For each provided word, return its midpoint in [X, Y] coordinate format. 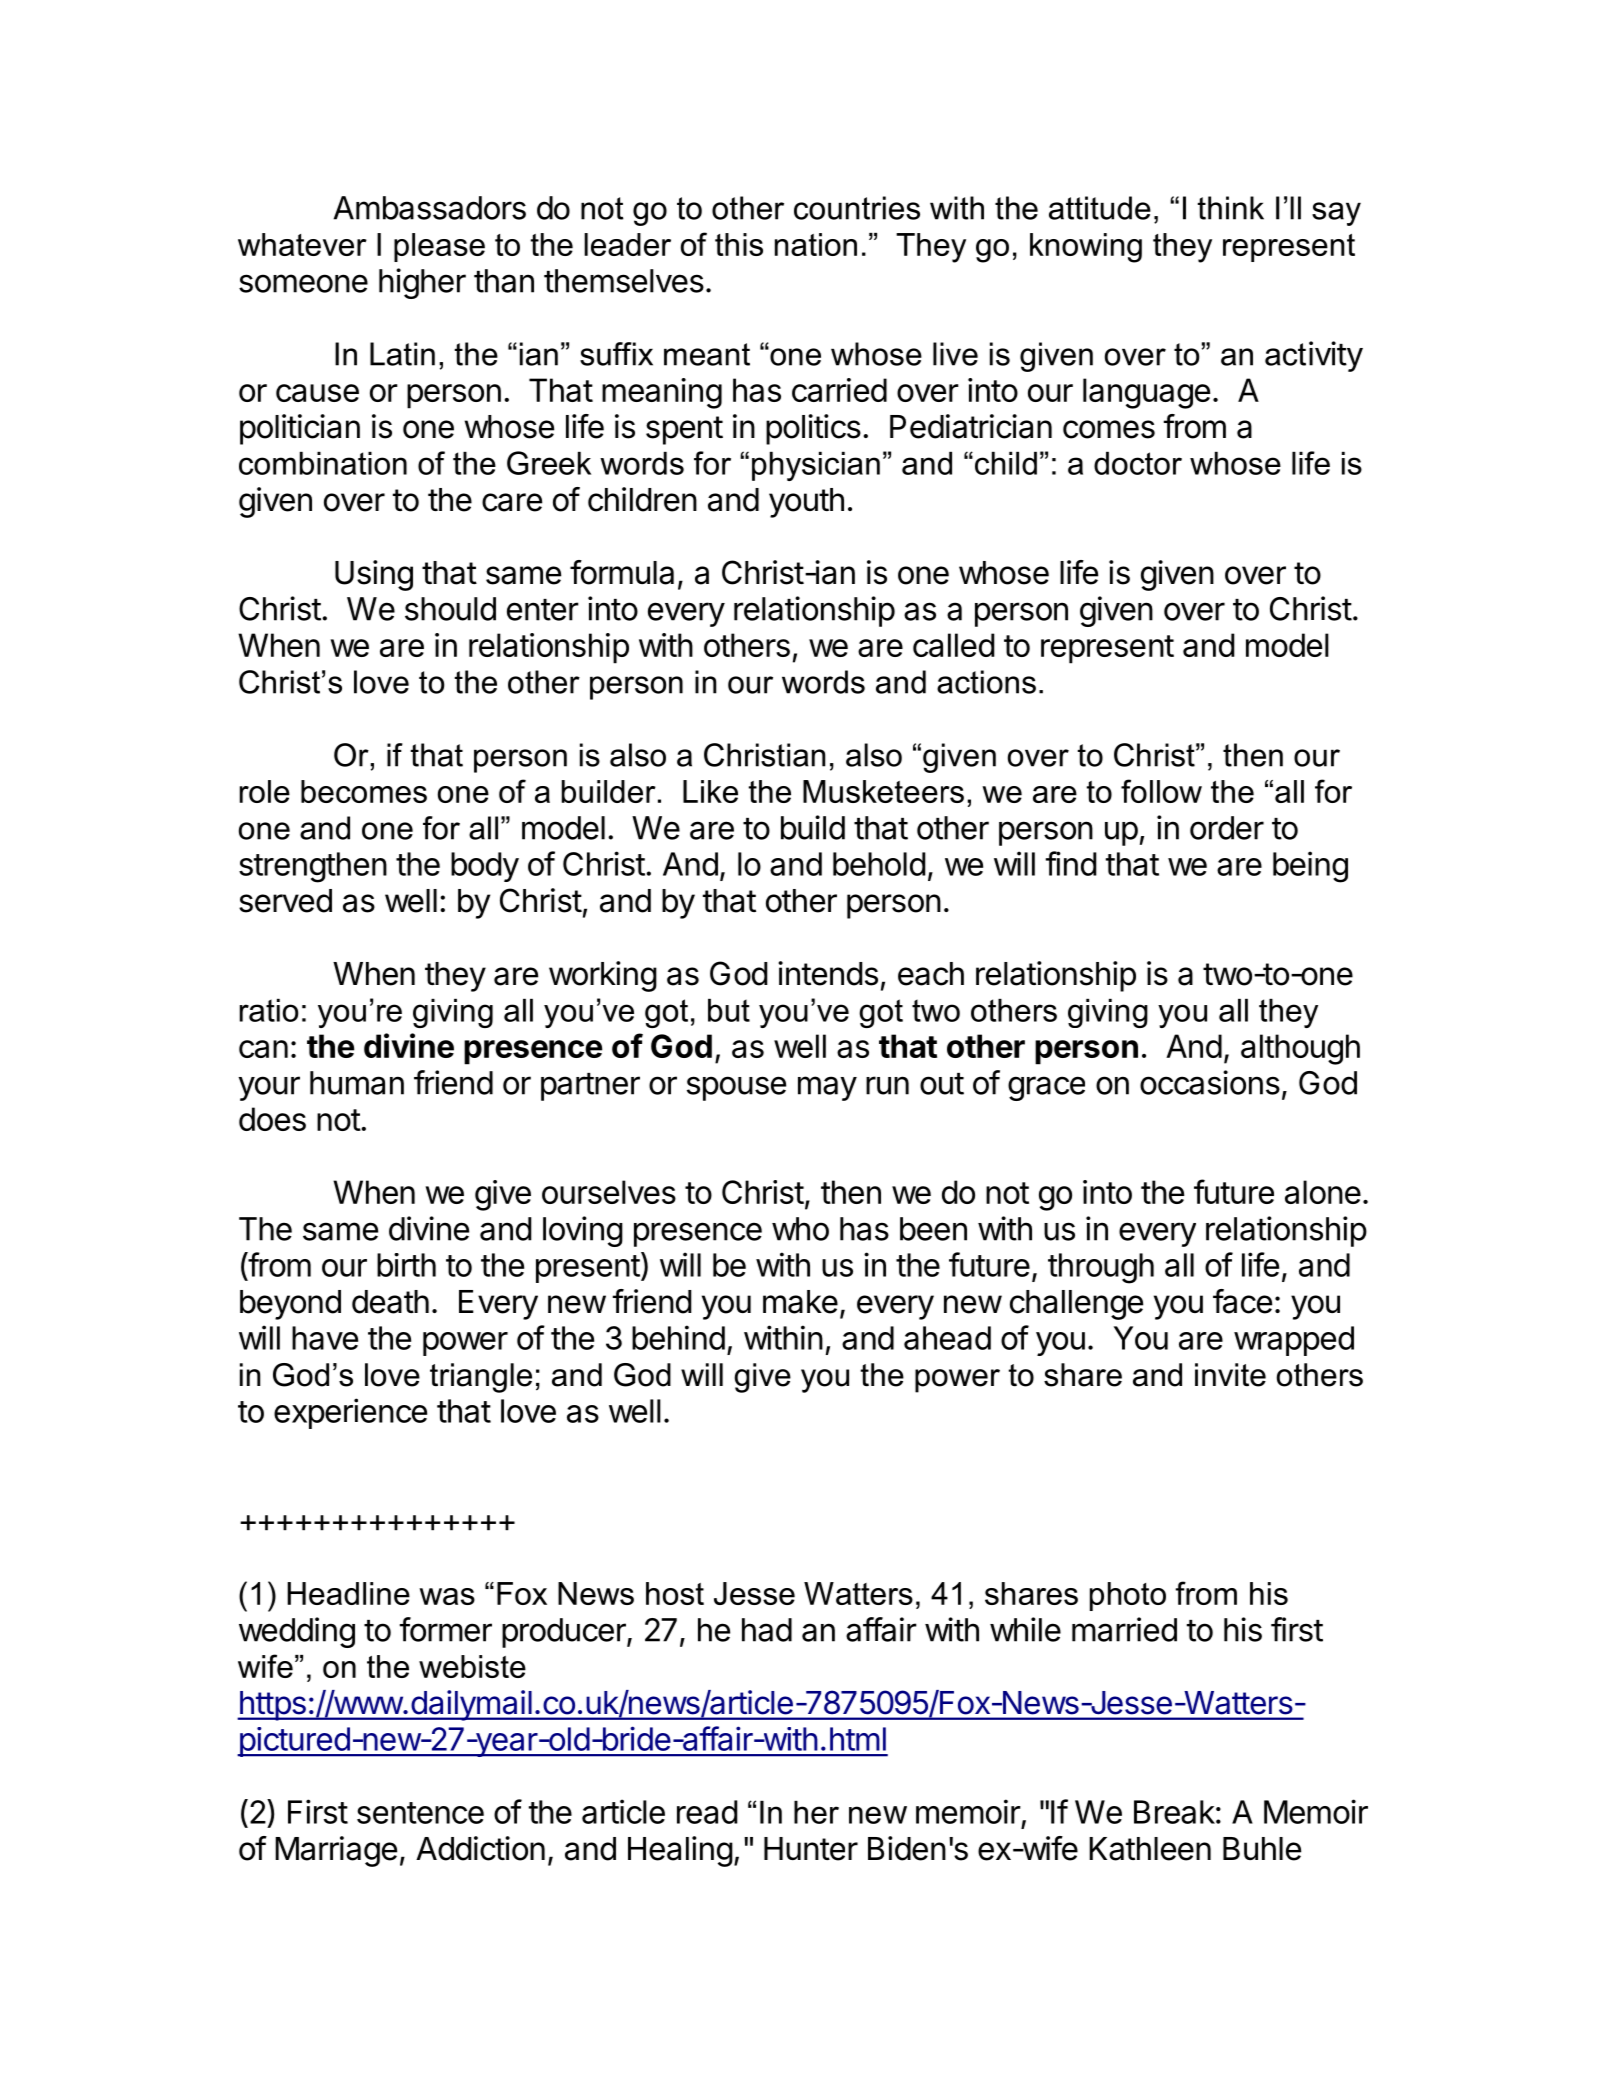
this [739, 244]
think [1231, 208]
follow [1161, 791]
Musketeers [883, 791]
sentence [420, 1813]
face [1242, 1301]
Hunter [811, 1849]
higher [422, 283]
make [800, 1302]
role [265, 791]
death [390, 1302]
